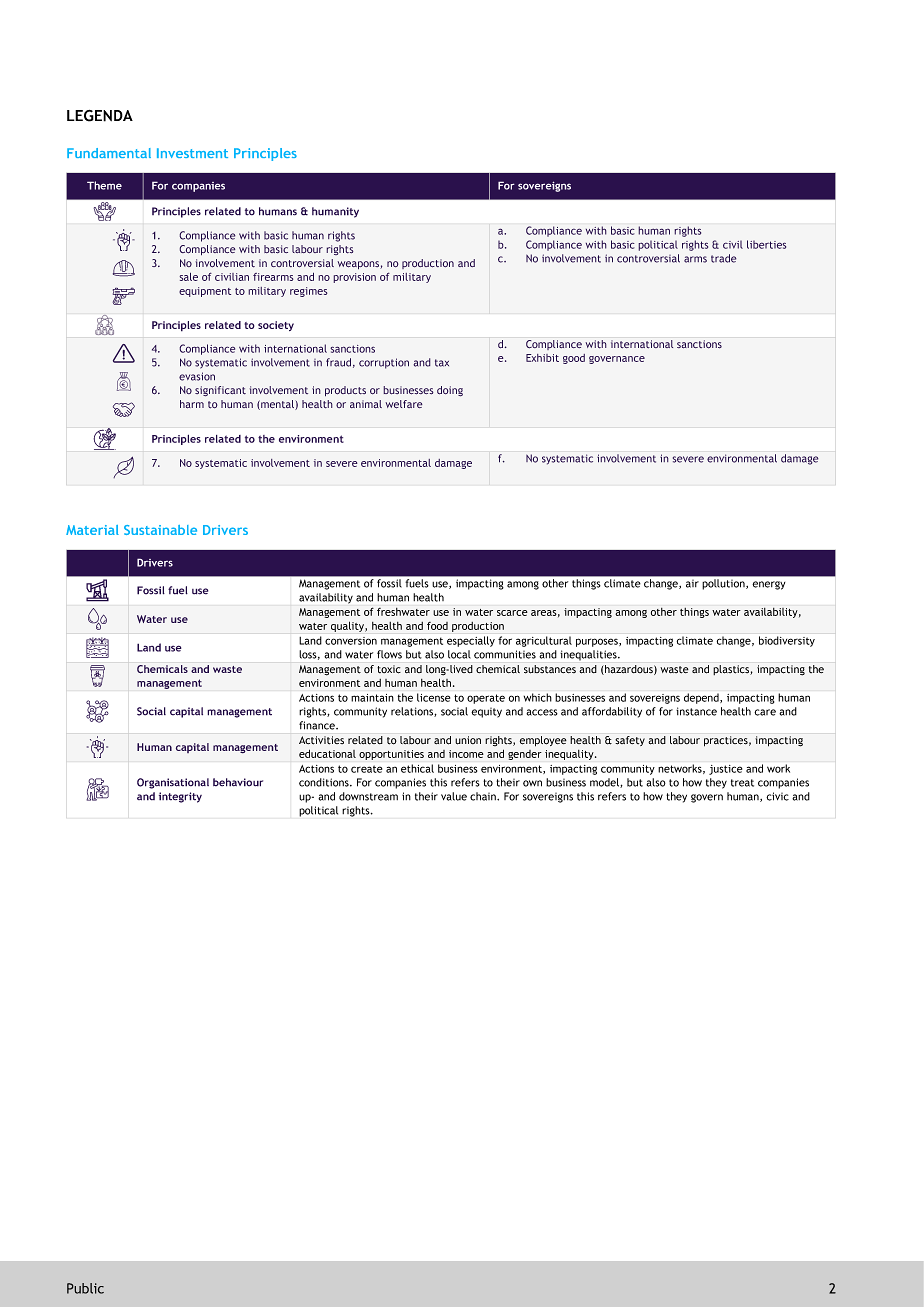 This screenshot has width=924, height=1307. Describe the element at coordinates (724, 258) in the screenshot. I see `trade` at that location.
